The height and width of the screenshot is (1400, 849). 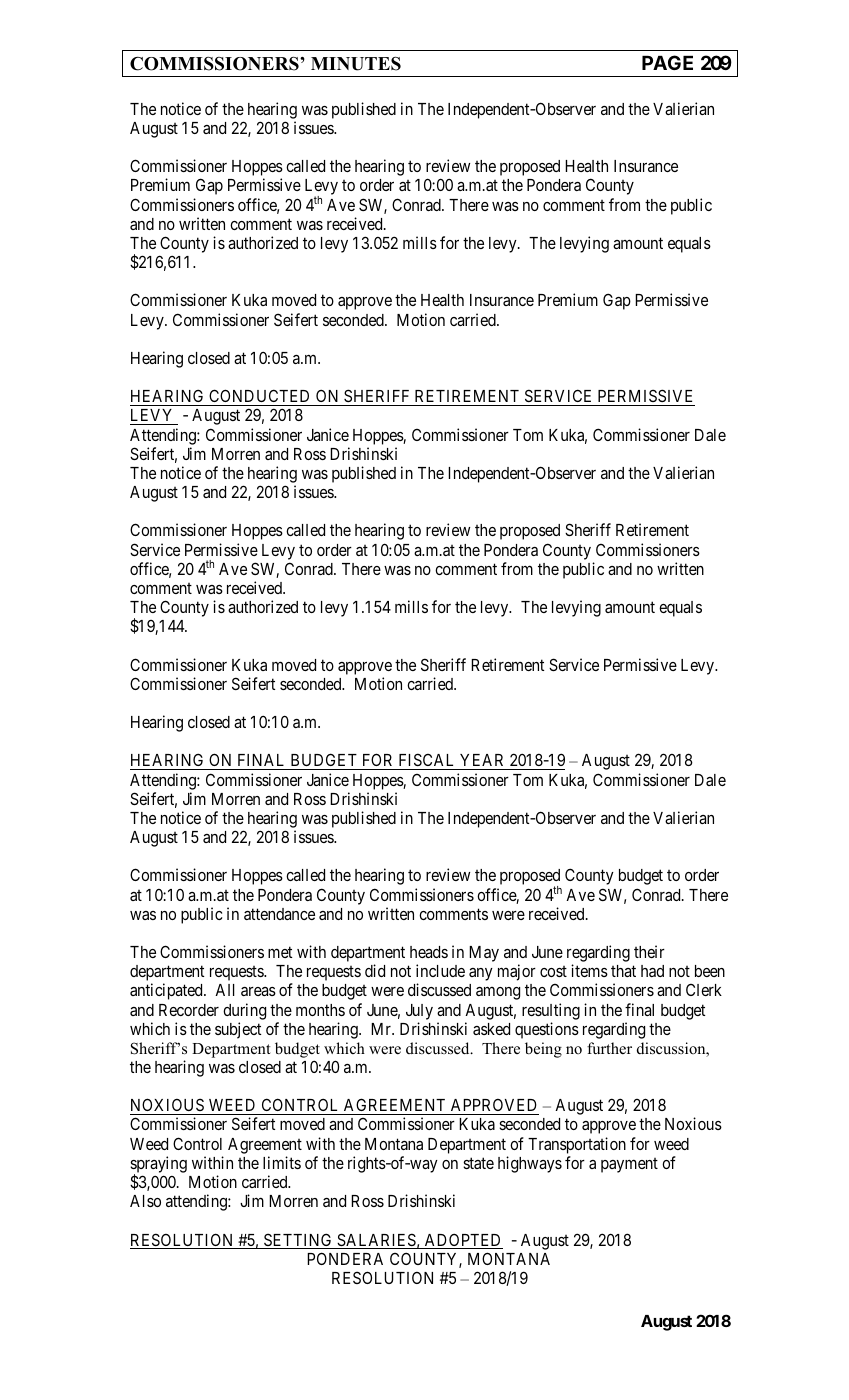 What do you see at coordinates (629, 1165) in the screenshot?
I see `payment` at bounding box center [629, 1165].
